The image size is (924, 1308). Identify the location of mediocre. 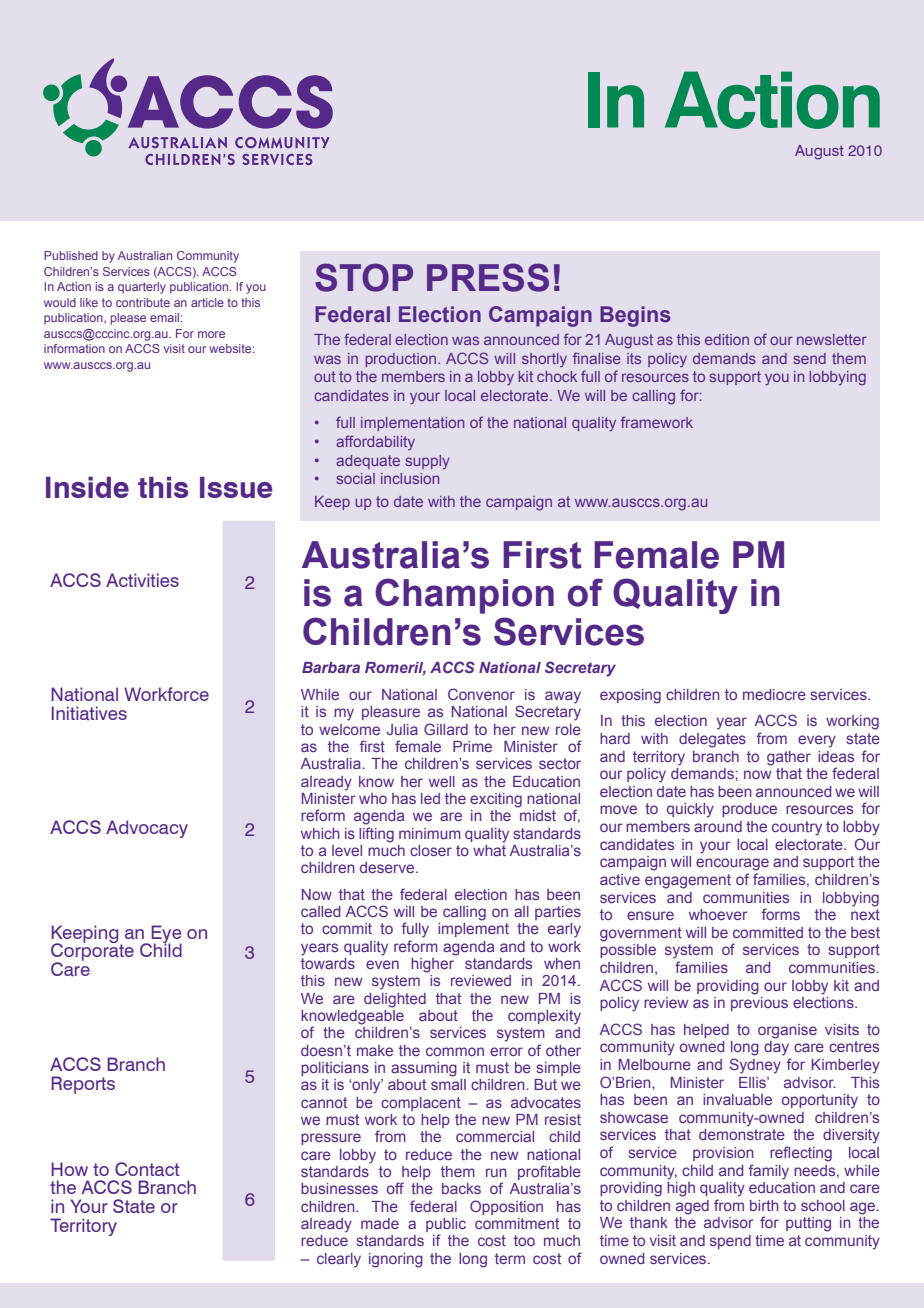
(774, 694).
